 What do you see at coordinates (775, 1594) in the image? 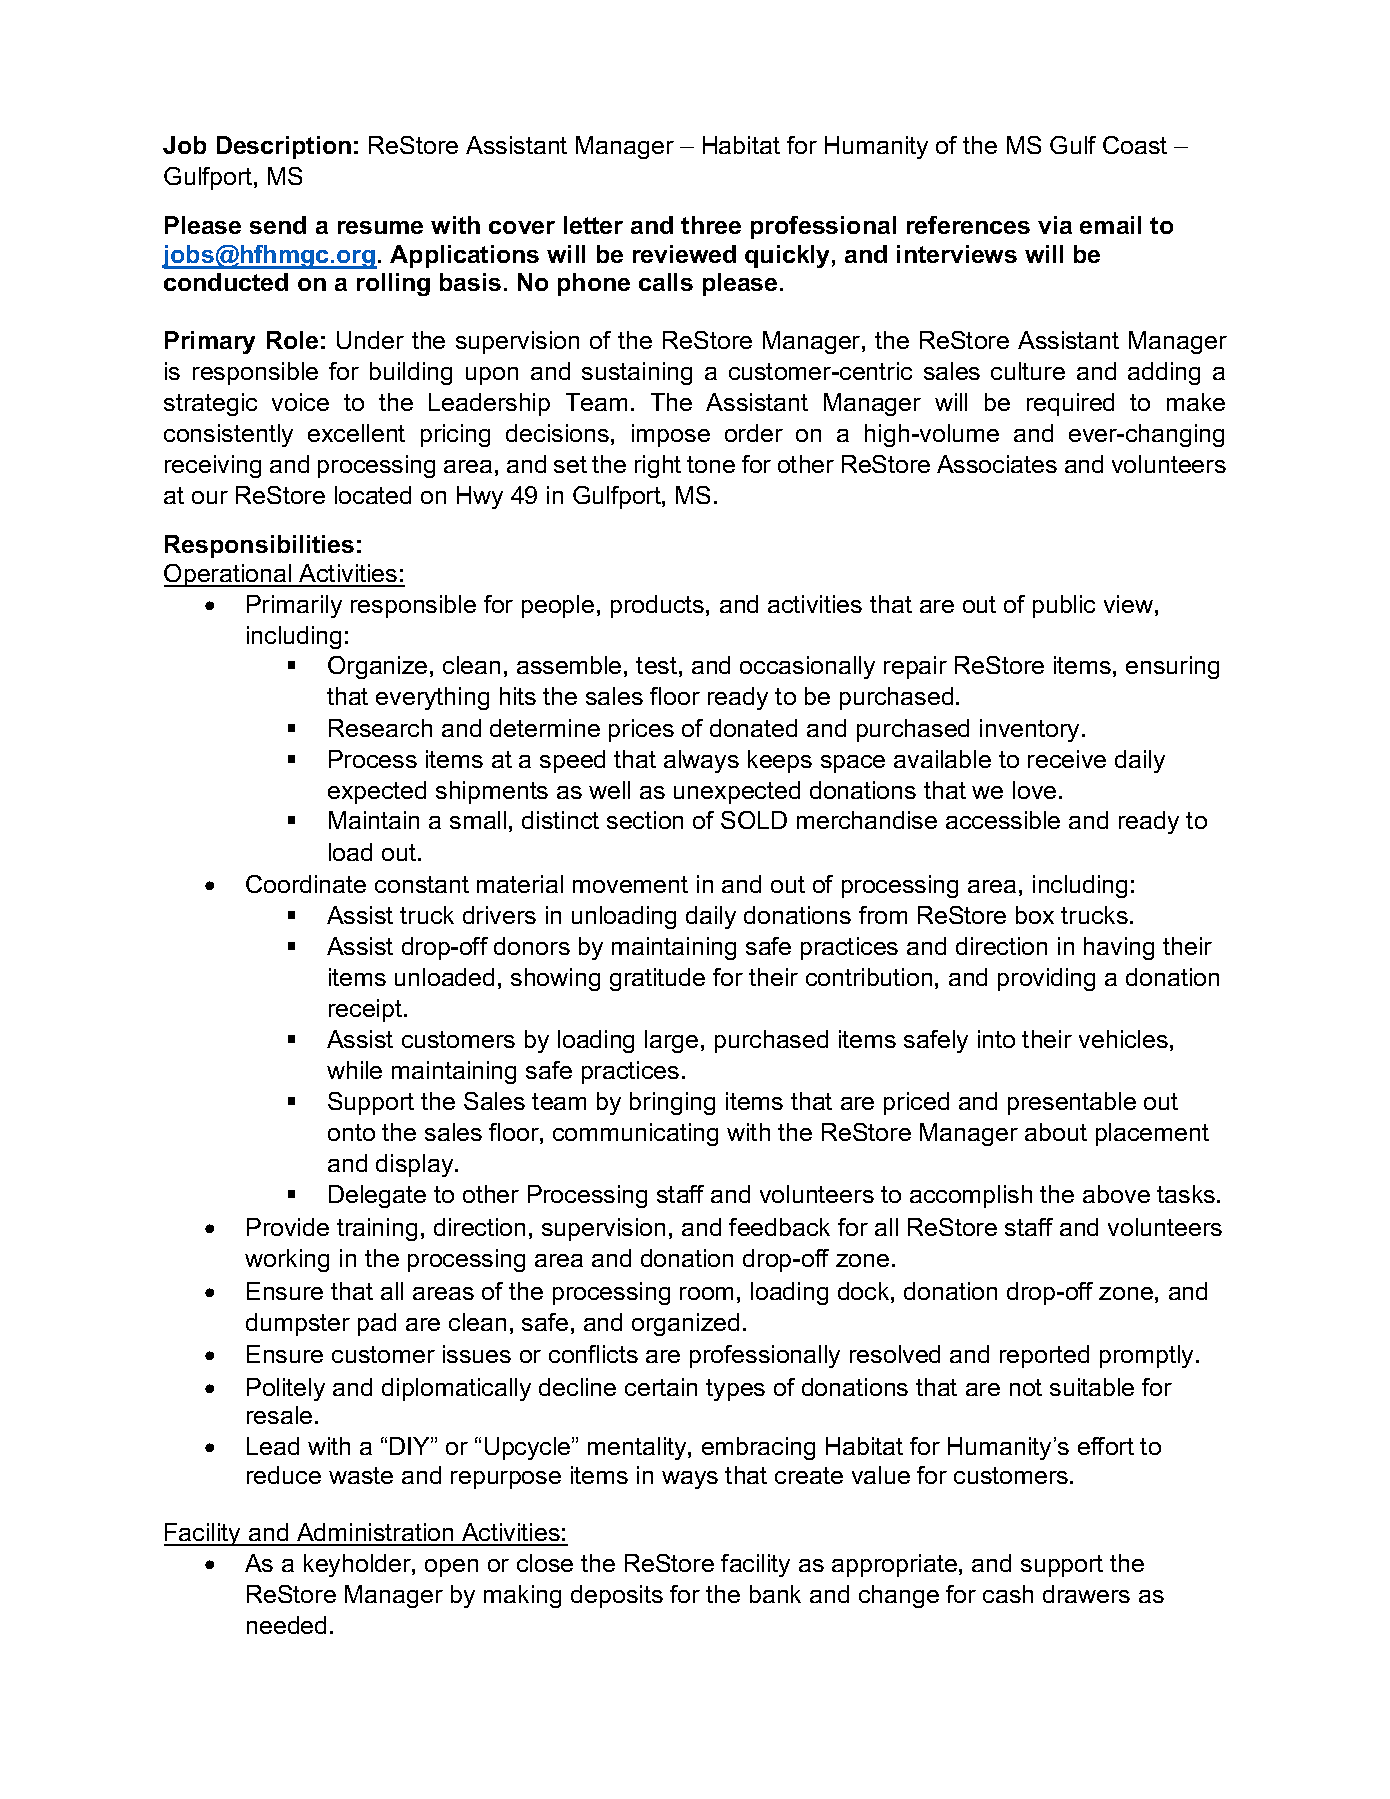
I see `bank` at bounding box center [775, 1594].
